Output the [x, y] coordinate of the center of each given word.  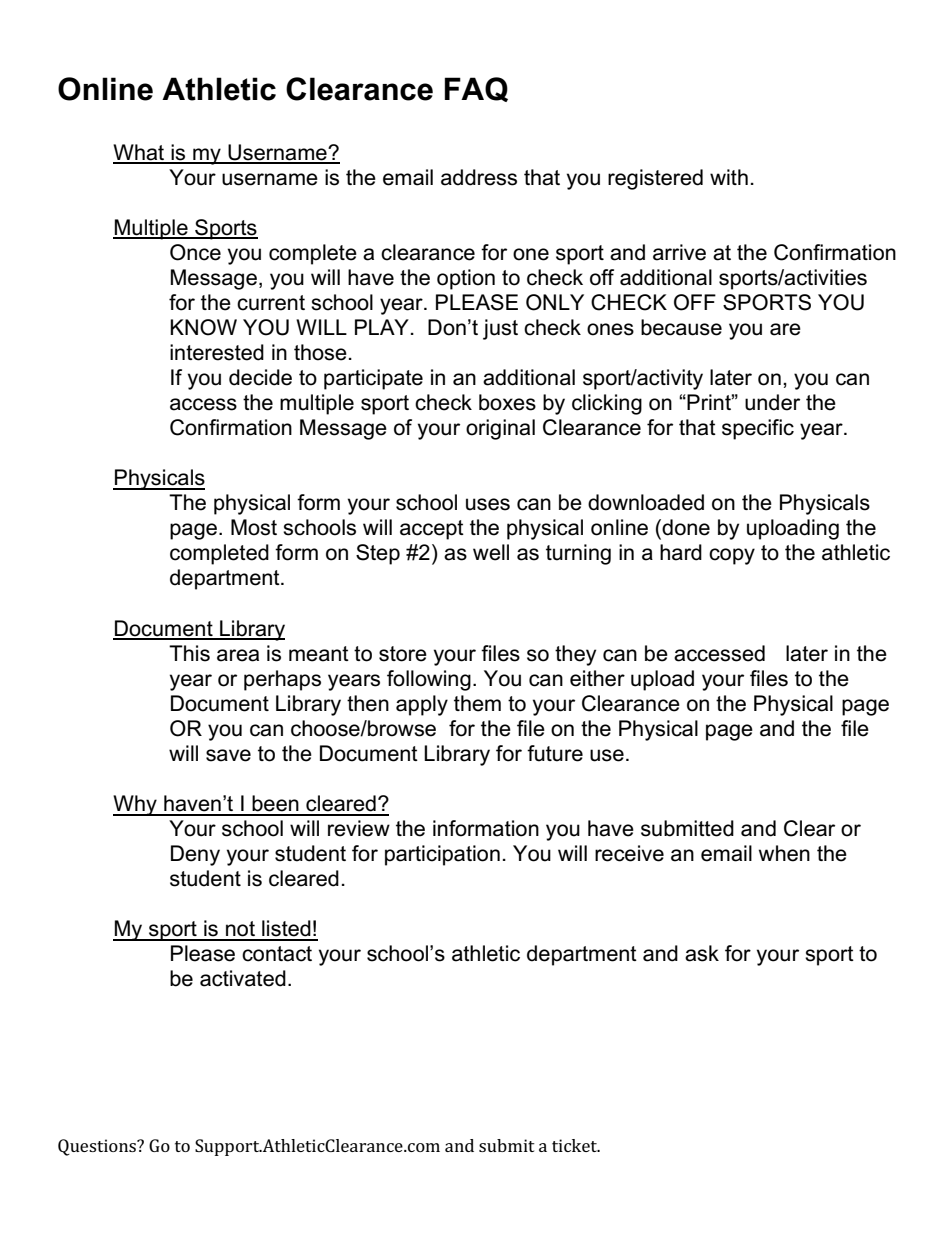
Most [254, 527]
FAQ [476, 89]
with [729, 177]
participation [442, 855]
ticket [575, 1145]
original [500, 429]
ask [702, 953]
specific [758, 429]
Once [195, 252]
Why [136, 805]
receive [629, 853]
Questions [98, 1147]
